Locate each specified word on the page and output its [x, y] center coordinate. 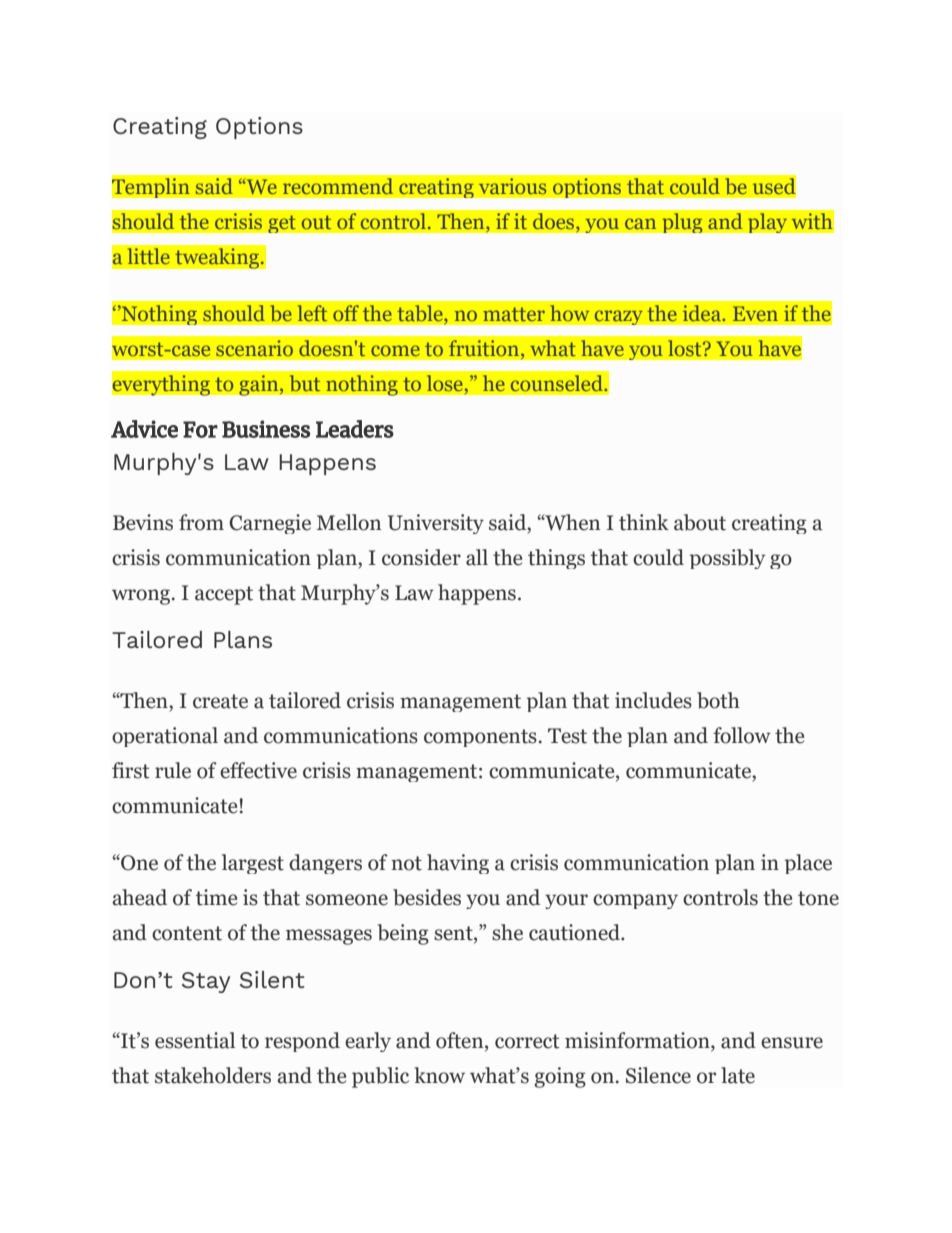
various [512, 186]
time [216, 897]
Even [755, 313]
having [458, 864]
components [480, 738]
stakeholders [213, 1075]
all [477, 557]
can [640, 223]
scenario [254, 348]
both [718, 700]
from [201, 522]
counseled [557, 383]
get [282, 224]
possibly [727, 559]
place [808, 864]
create [220, 701]
